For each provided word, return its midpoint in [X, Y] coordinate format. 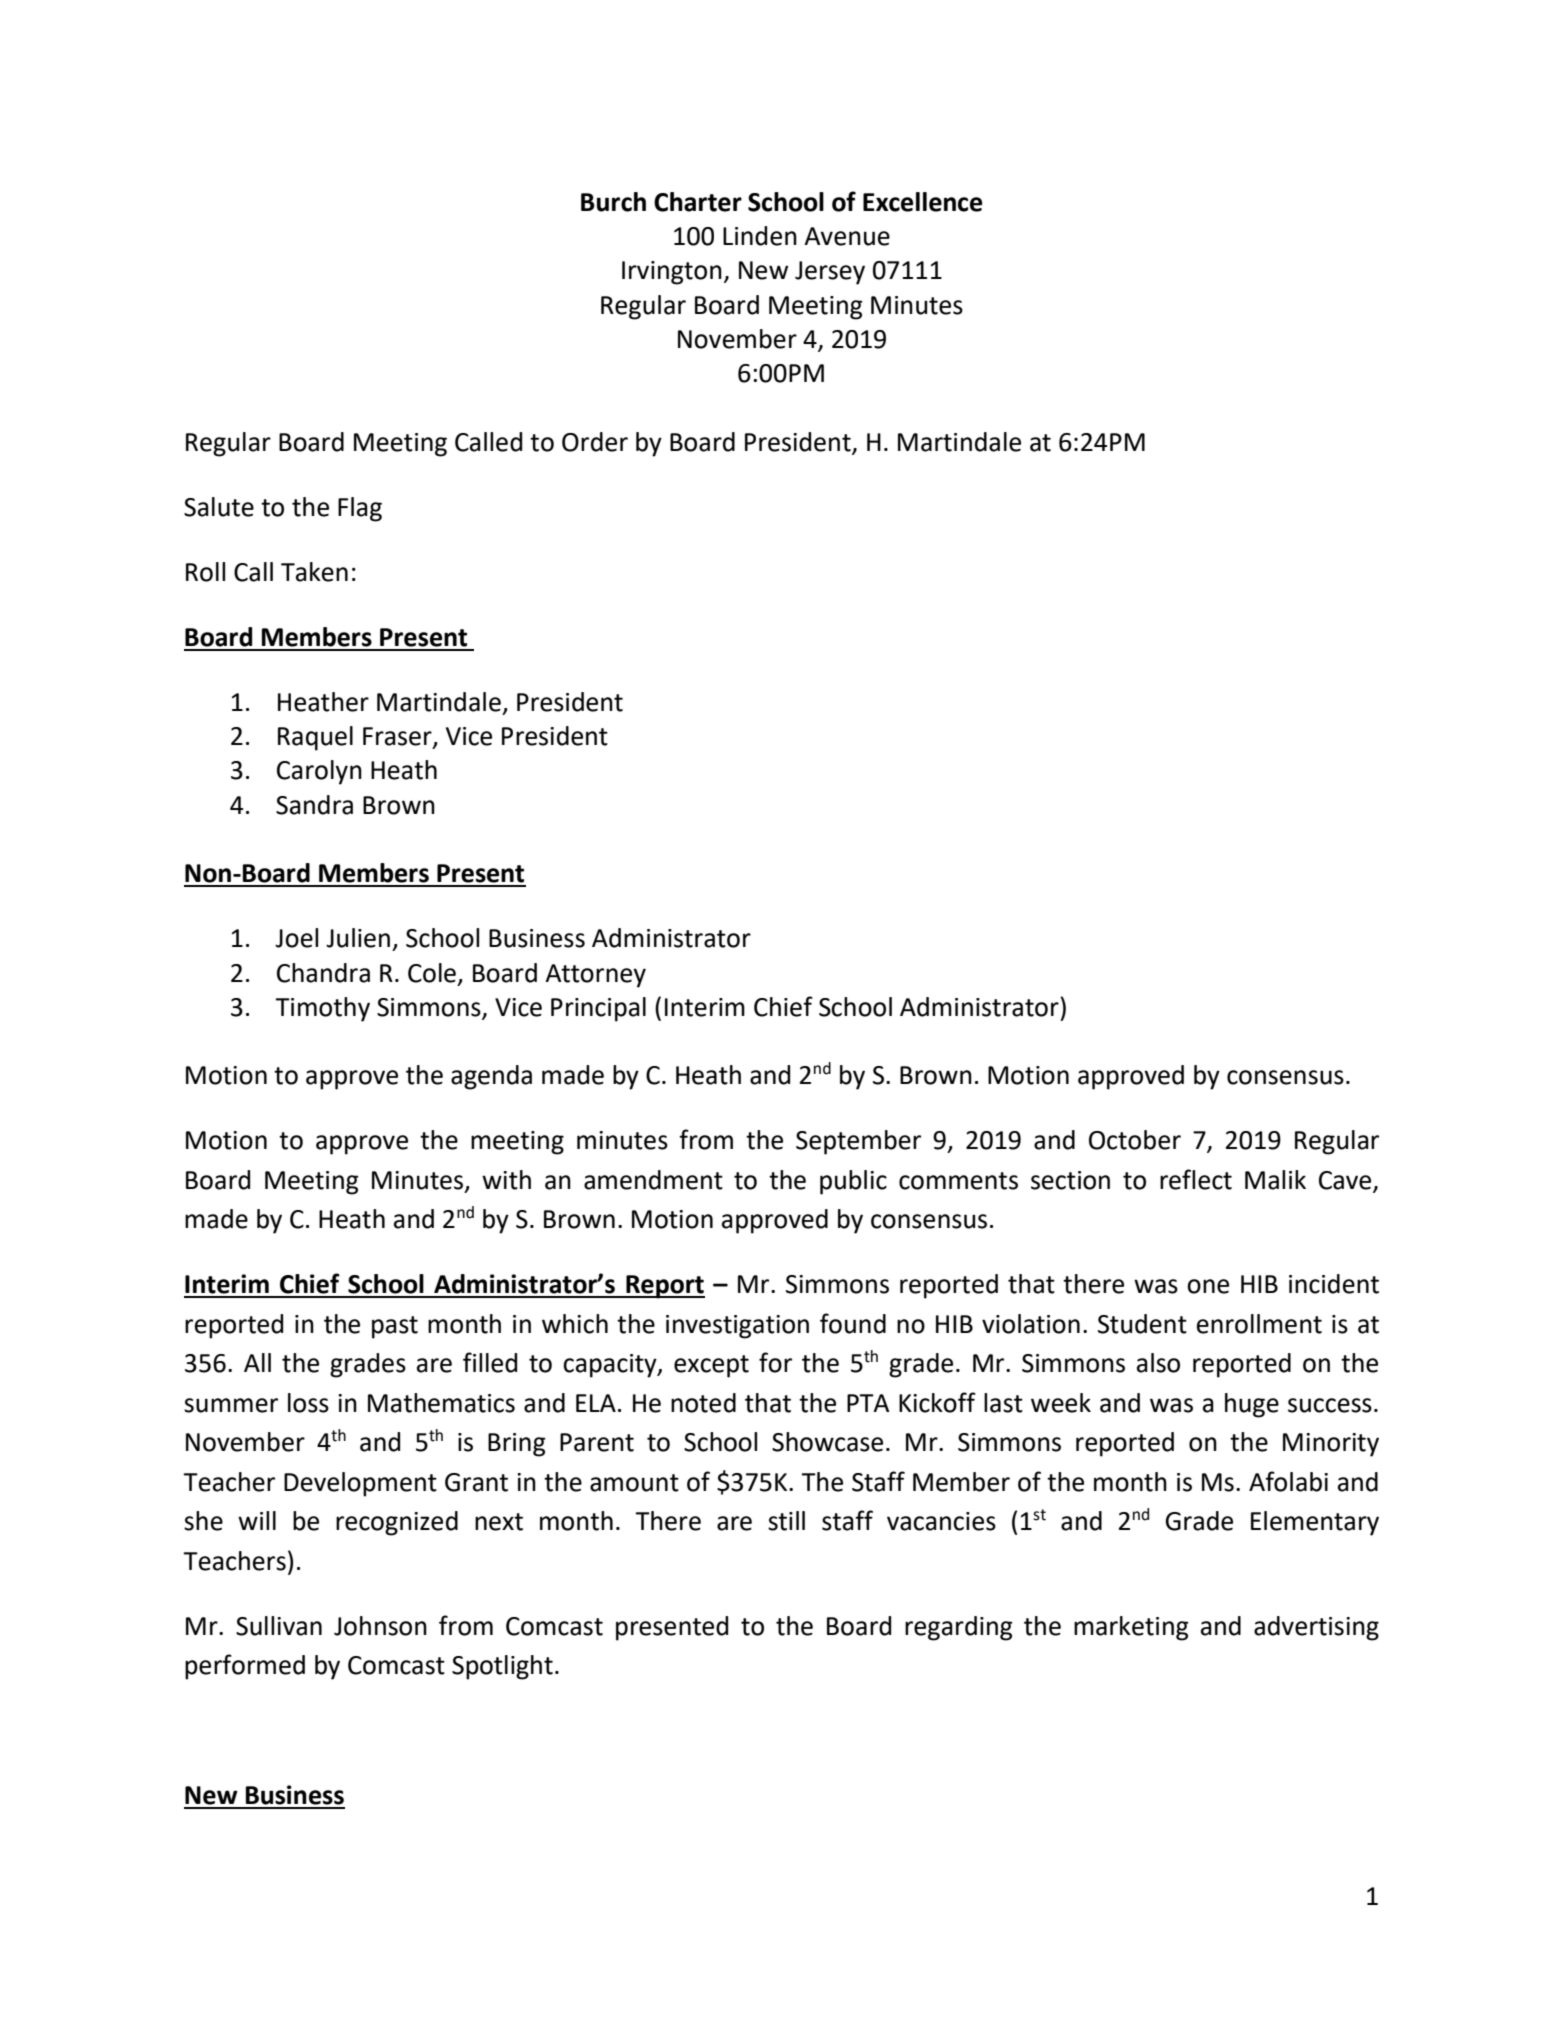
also [1158, 1363]
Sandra [314, 805]
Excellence [923, 202]
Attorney [595, 976]
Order [595, 442]
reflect [1196, 1179]
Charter [698, 202]
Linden [760, 236]
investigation [737, 1327]
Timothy [322, 1009]
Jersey [830, 273]
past [395, 1327]
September [858, 1142]
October [1135, 1140]
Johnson [380, 1626]
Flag [360, 509]
